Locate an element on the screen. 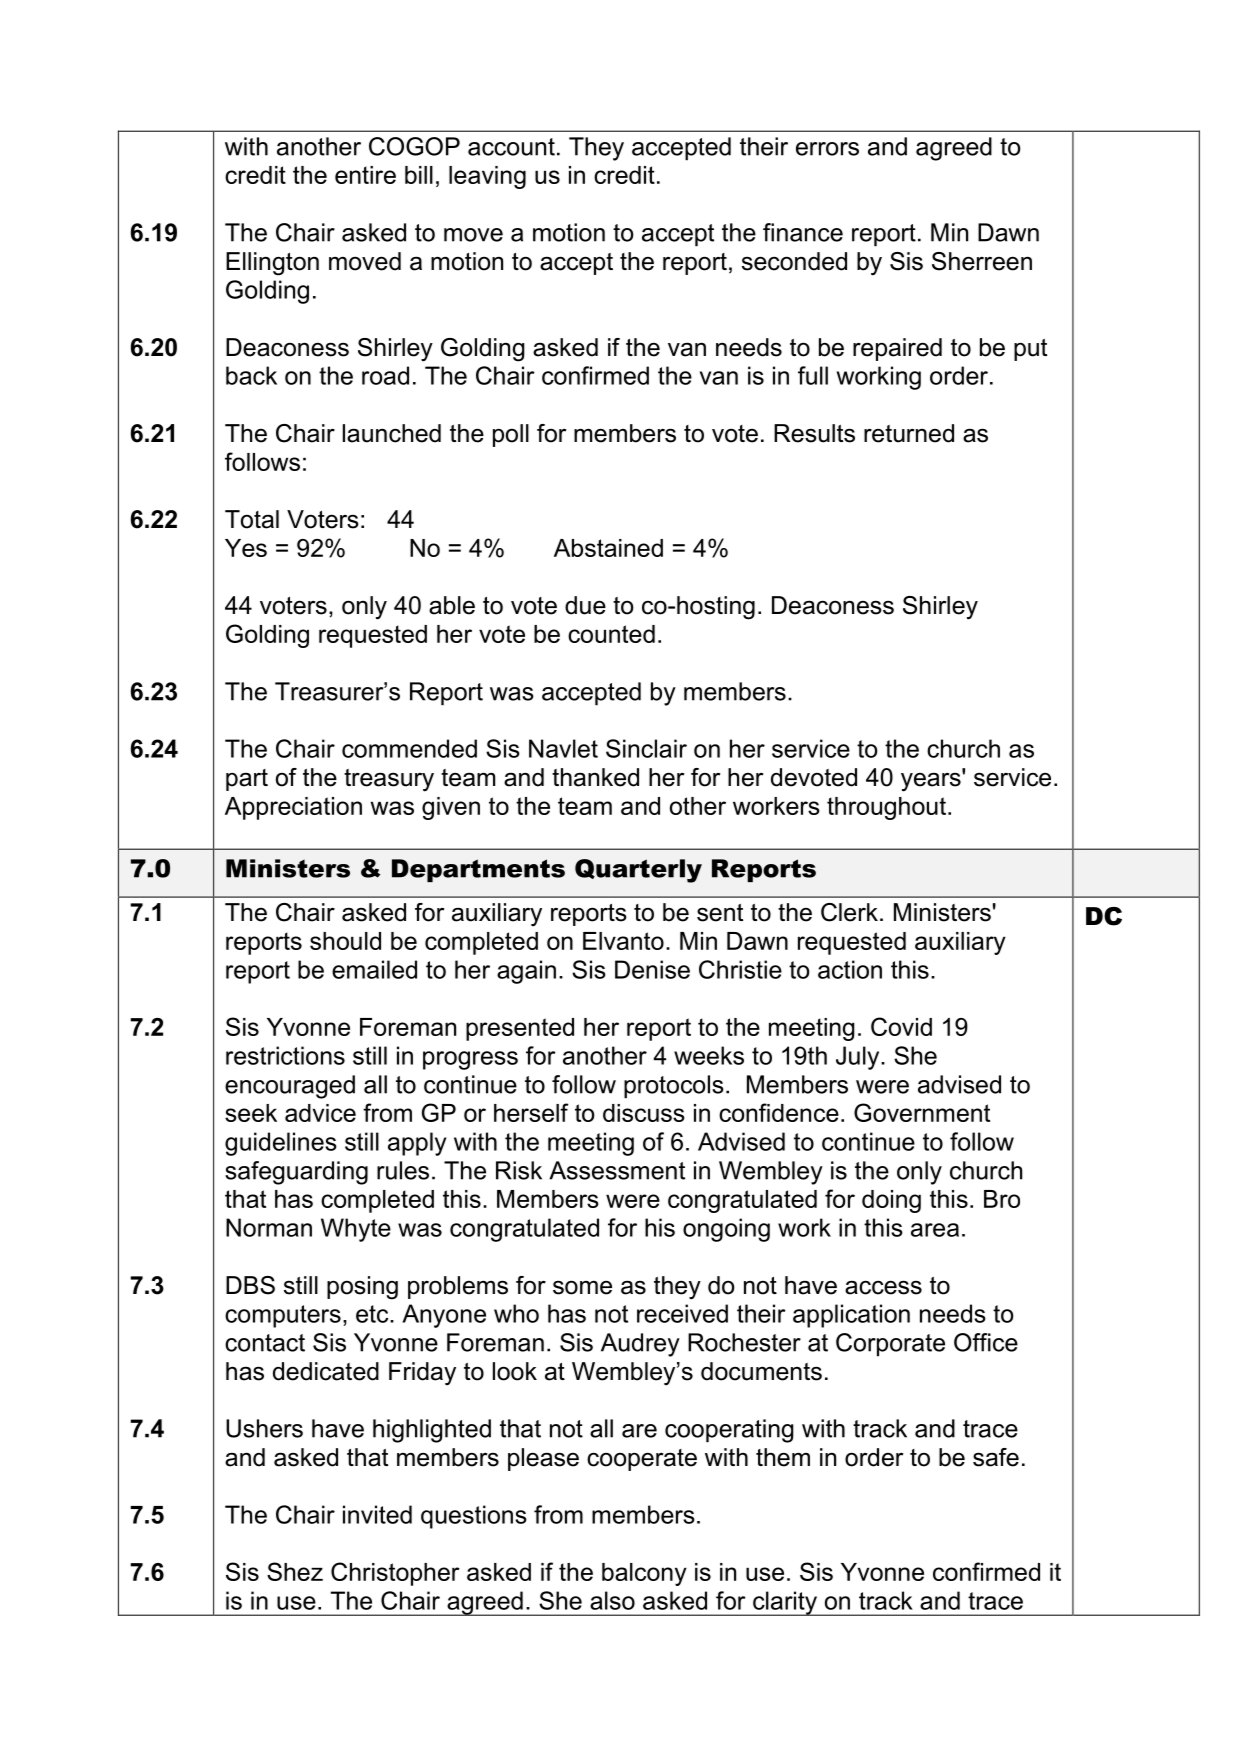 This screenshot has height=1750, width=1238. Clerk is located at coordinates (849, 912).
